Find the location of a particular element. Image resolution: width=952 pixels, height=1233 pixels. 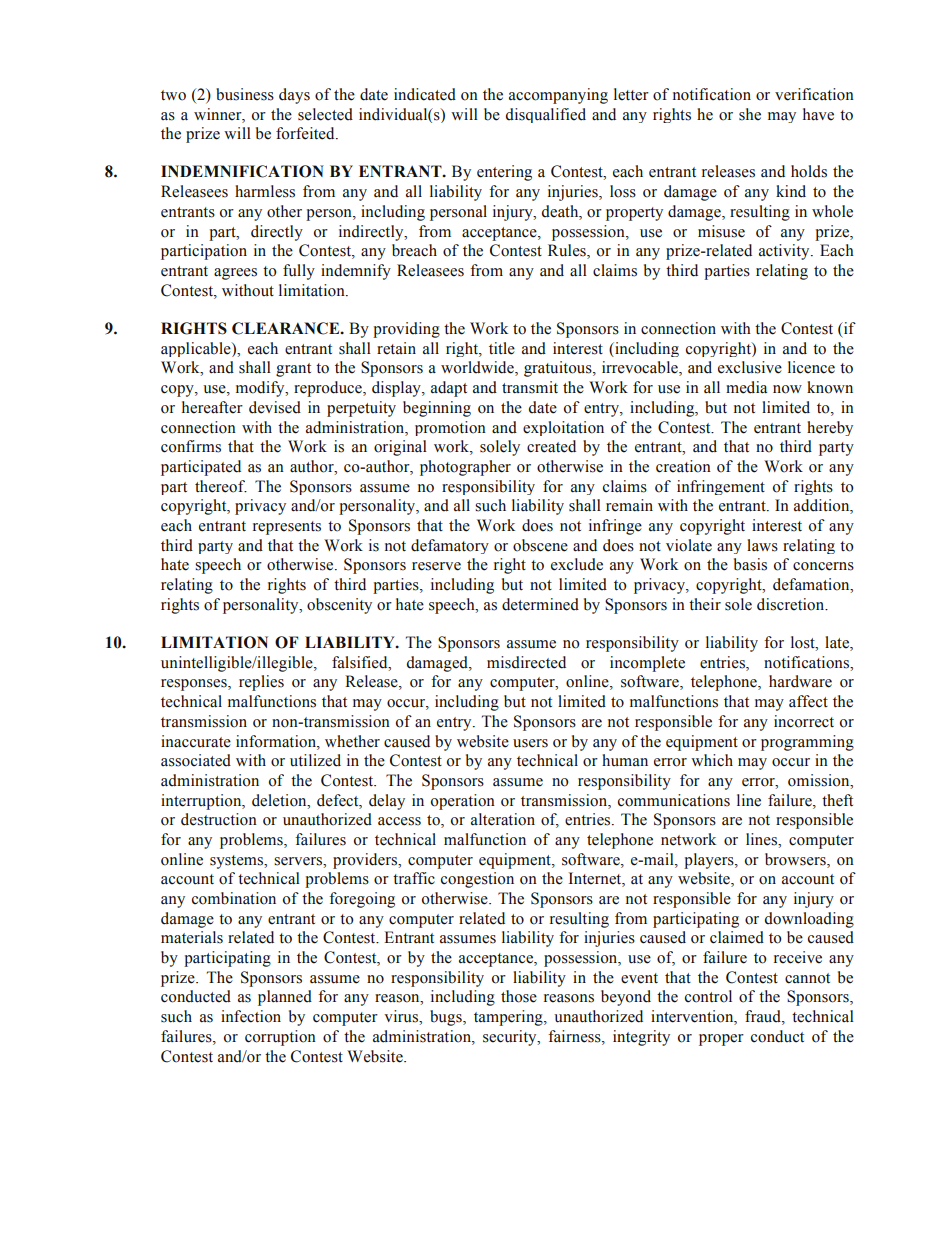

exclusive is located at coordinates (750, 367).
